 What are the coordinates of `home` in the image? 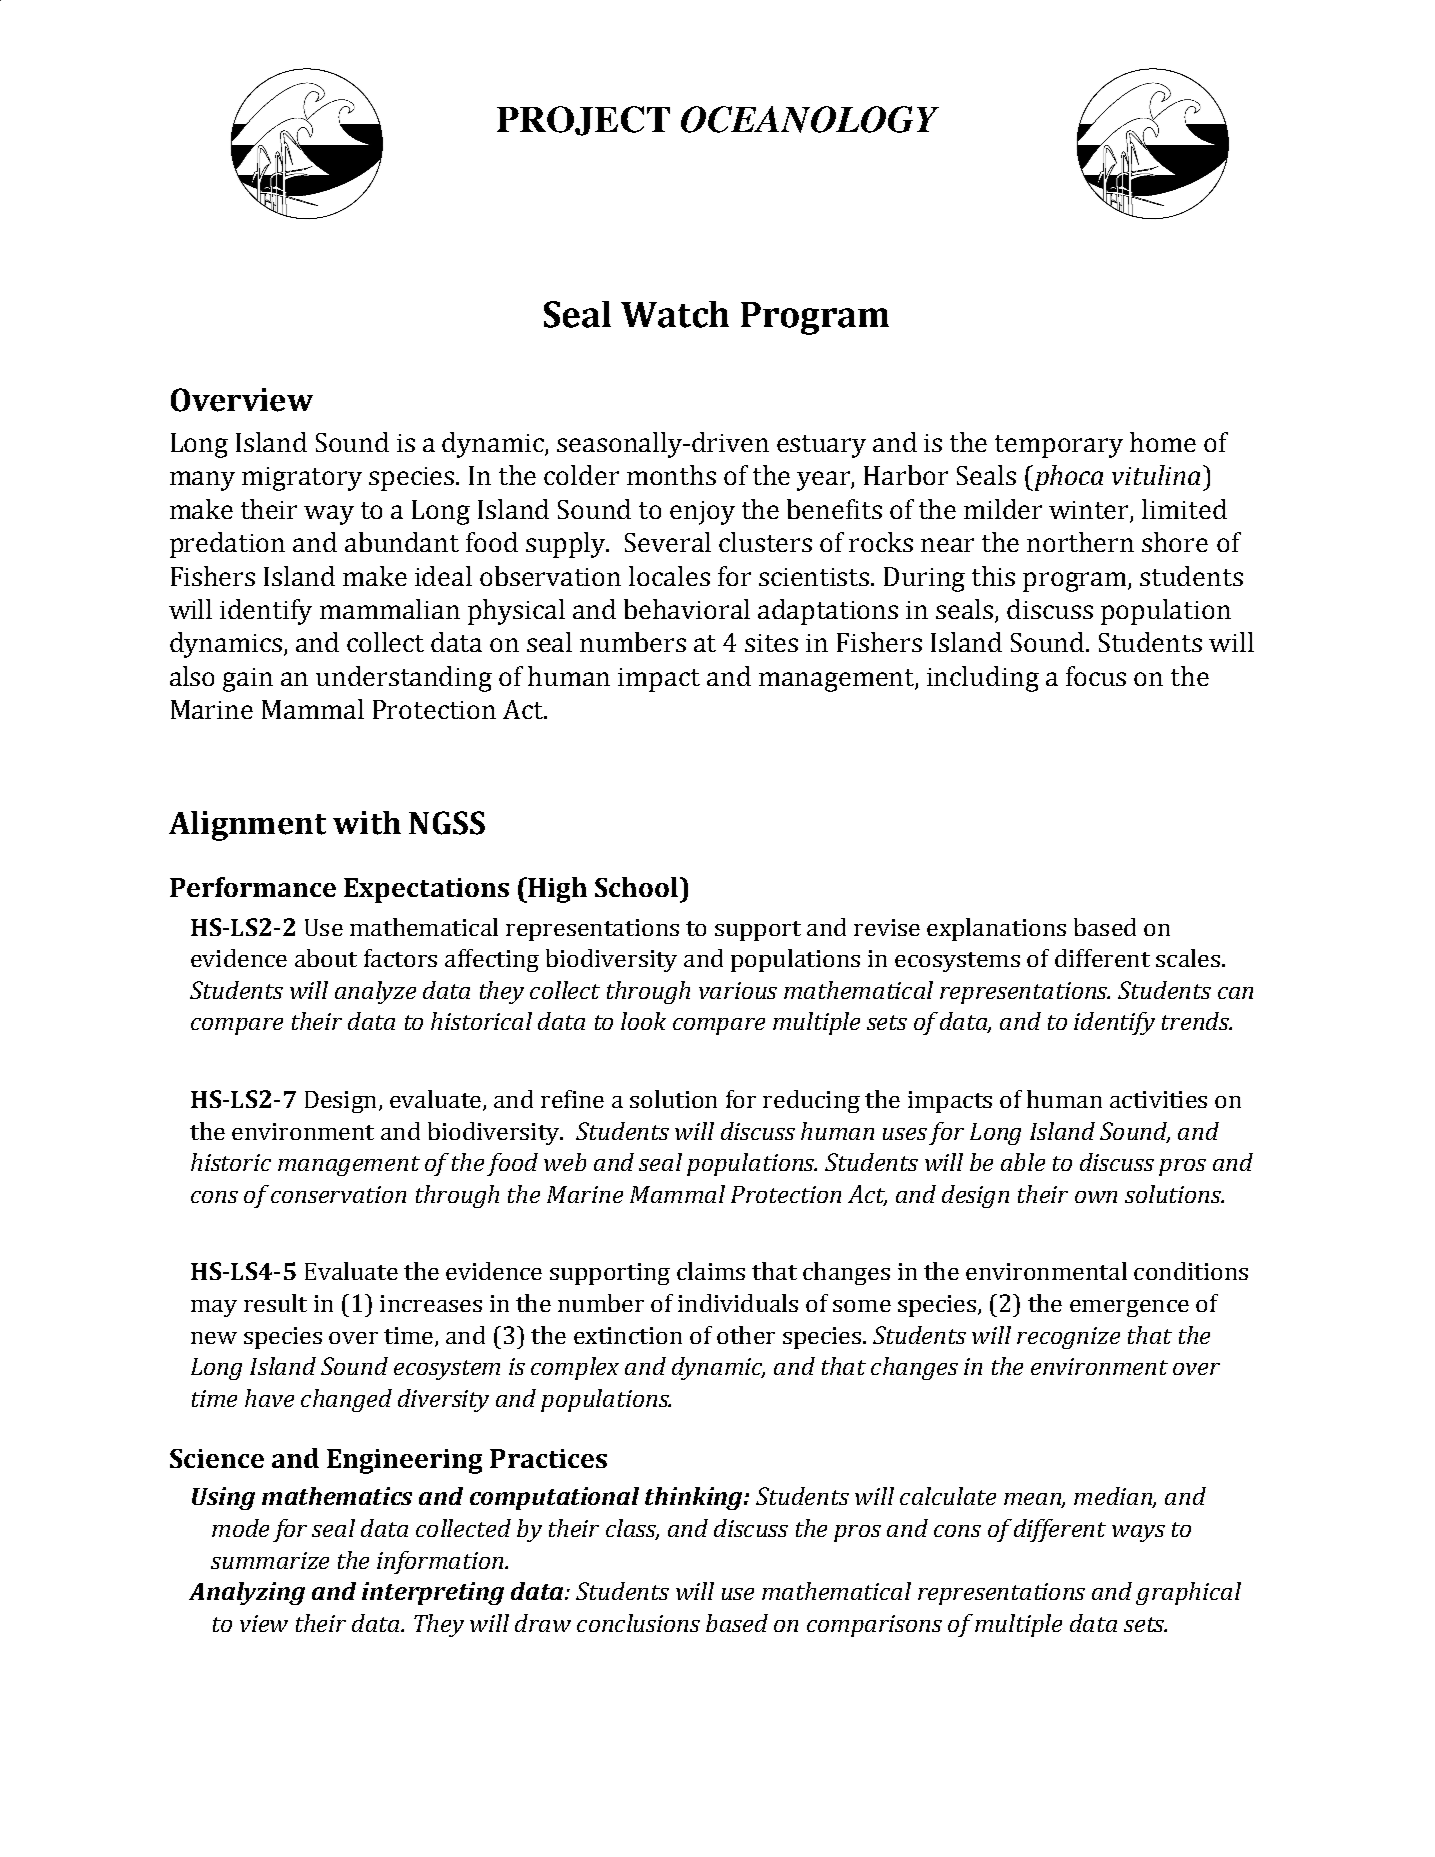 It's located at (1163, 442).
